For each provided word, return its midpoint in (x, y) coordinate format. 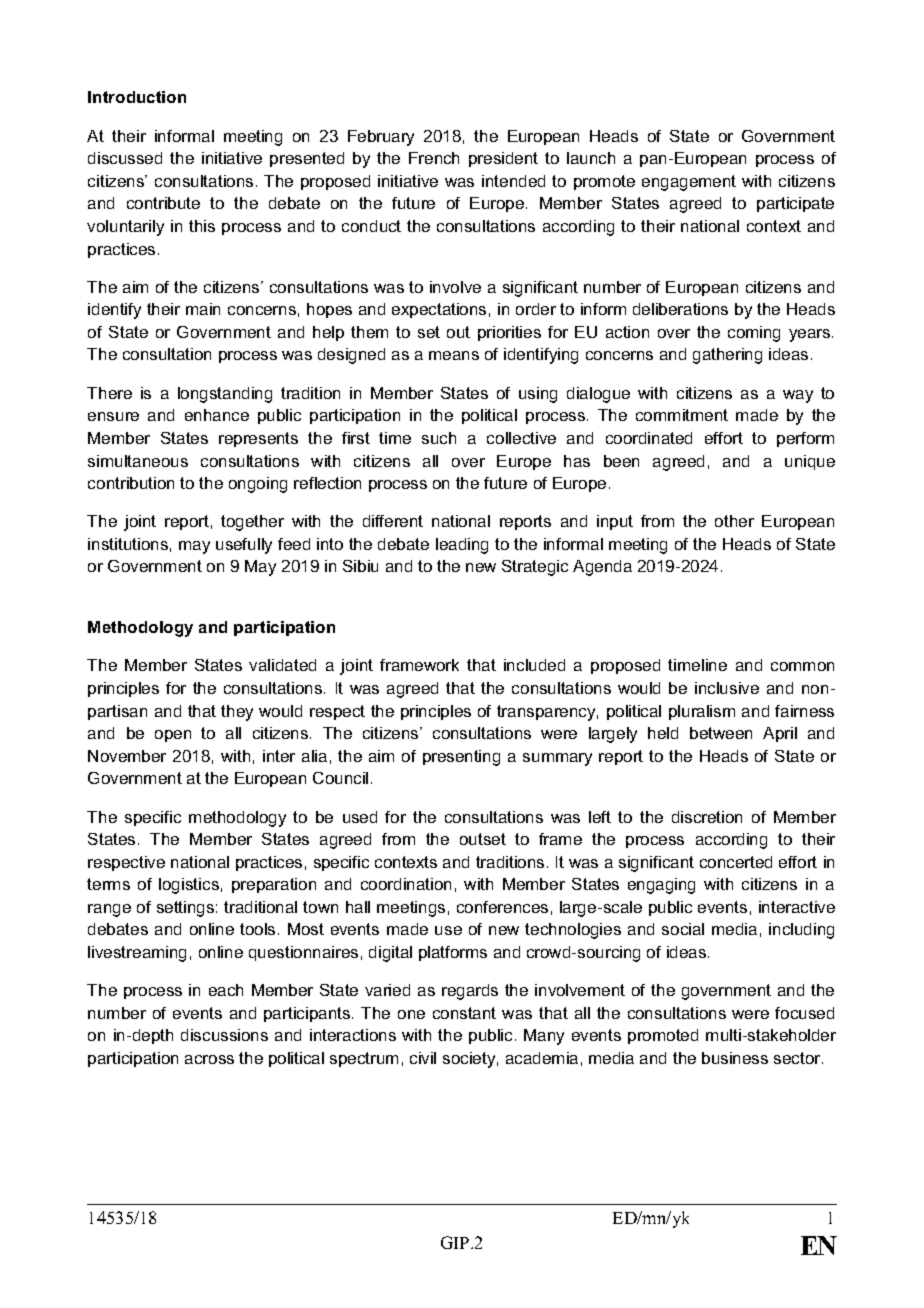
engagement (689, 183)
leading (462, 546)
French (434, 158)
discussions (224, 1035)
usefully (244, 546)
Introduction (137, 97)
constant (464, 1013)
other (734, 521)
